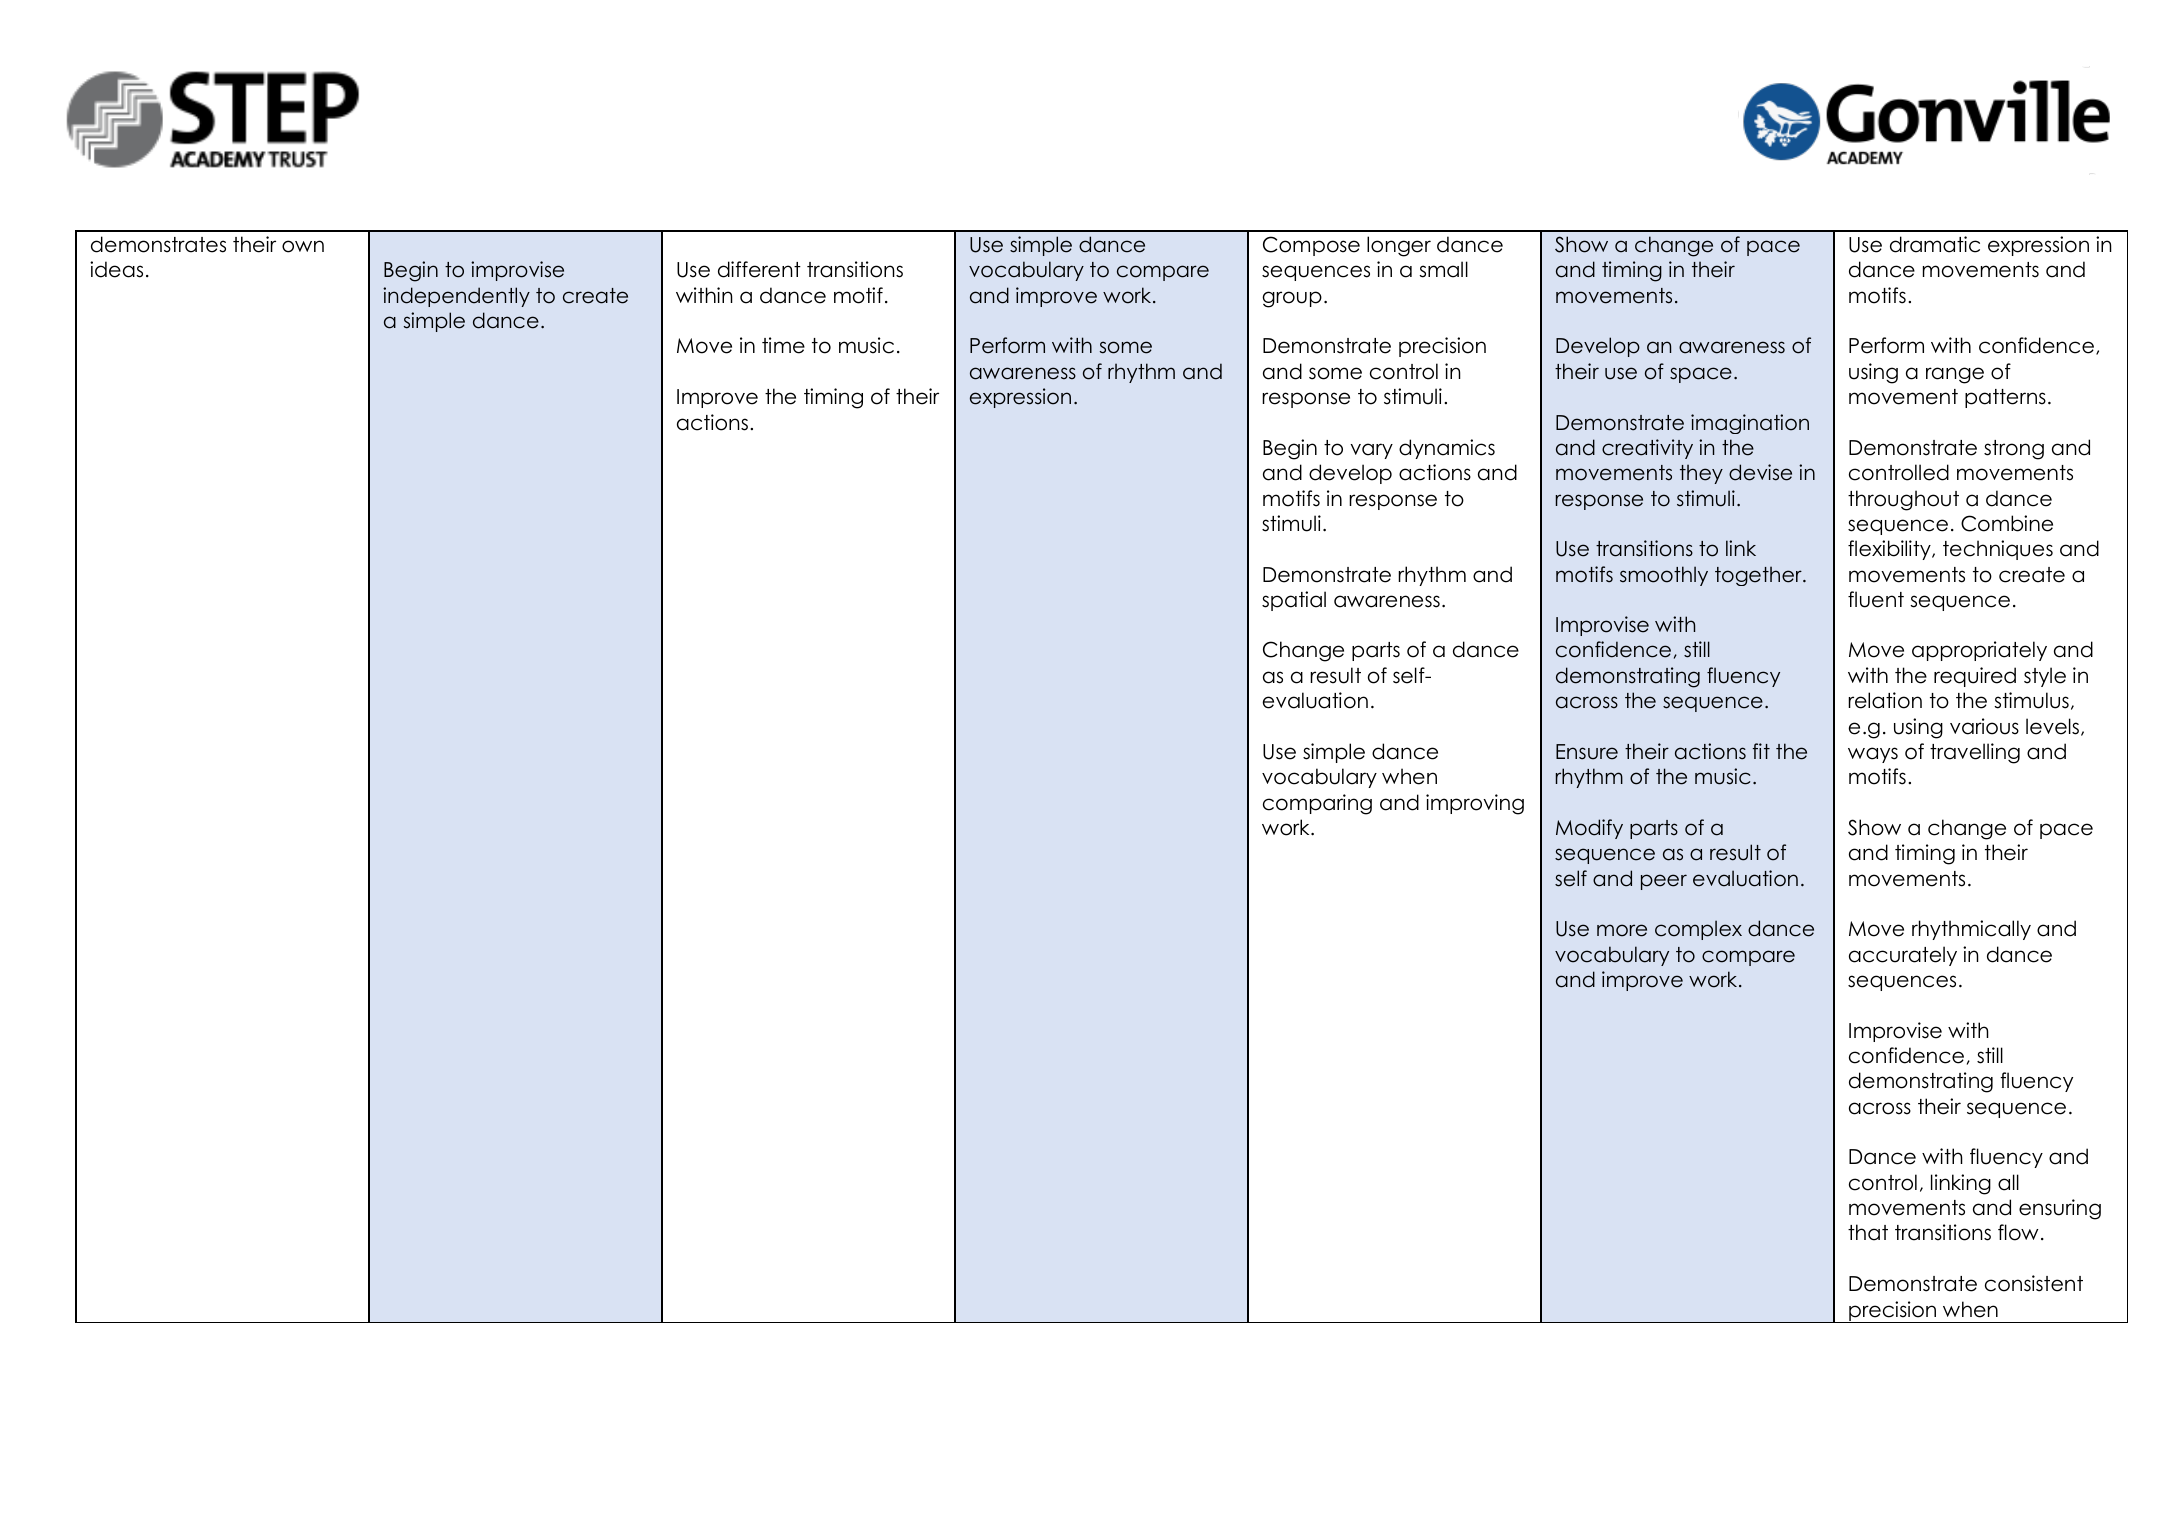  Describe the element at coordinates (1317, 804) in the screenshot. I see `comparing` at that location.
